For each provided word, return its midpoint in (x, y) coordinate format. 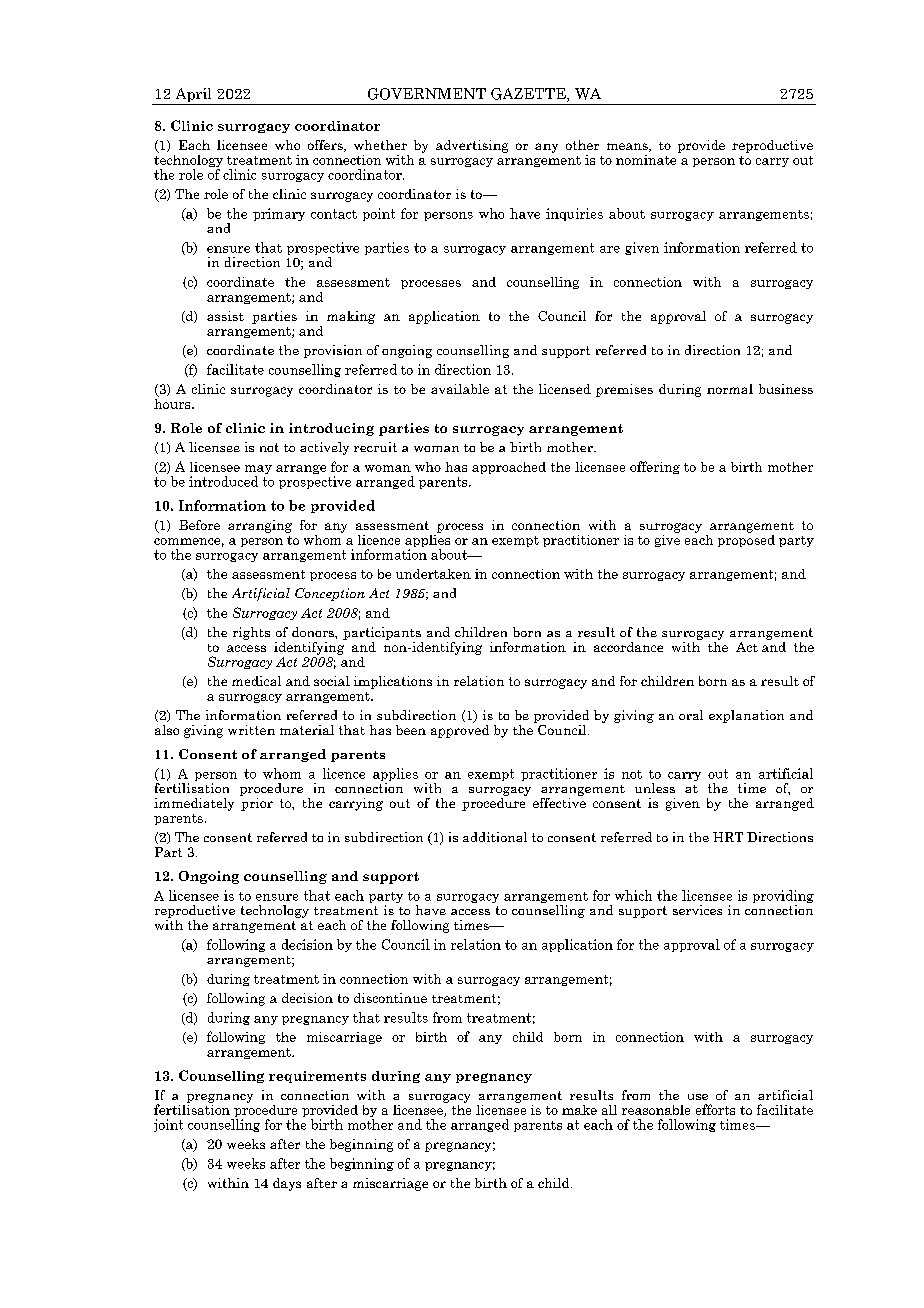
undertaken (433, 574)
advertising (472, 146)
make (579, 1110)
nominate (647, 158)
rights (251, 633)
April (193, 96)
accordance (628, 647)
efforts (715, 1109)
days (287, 1184)
